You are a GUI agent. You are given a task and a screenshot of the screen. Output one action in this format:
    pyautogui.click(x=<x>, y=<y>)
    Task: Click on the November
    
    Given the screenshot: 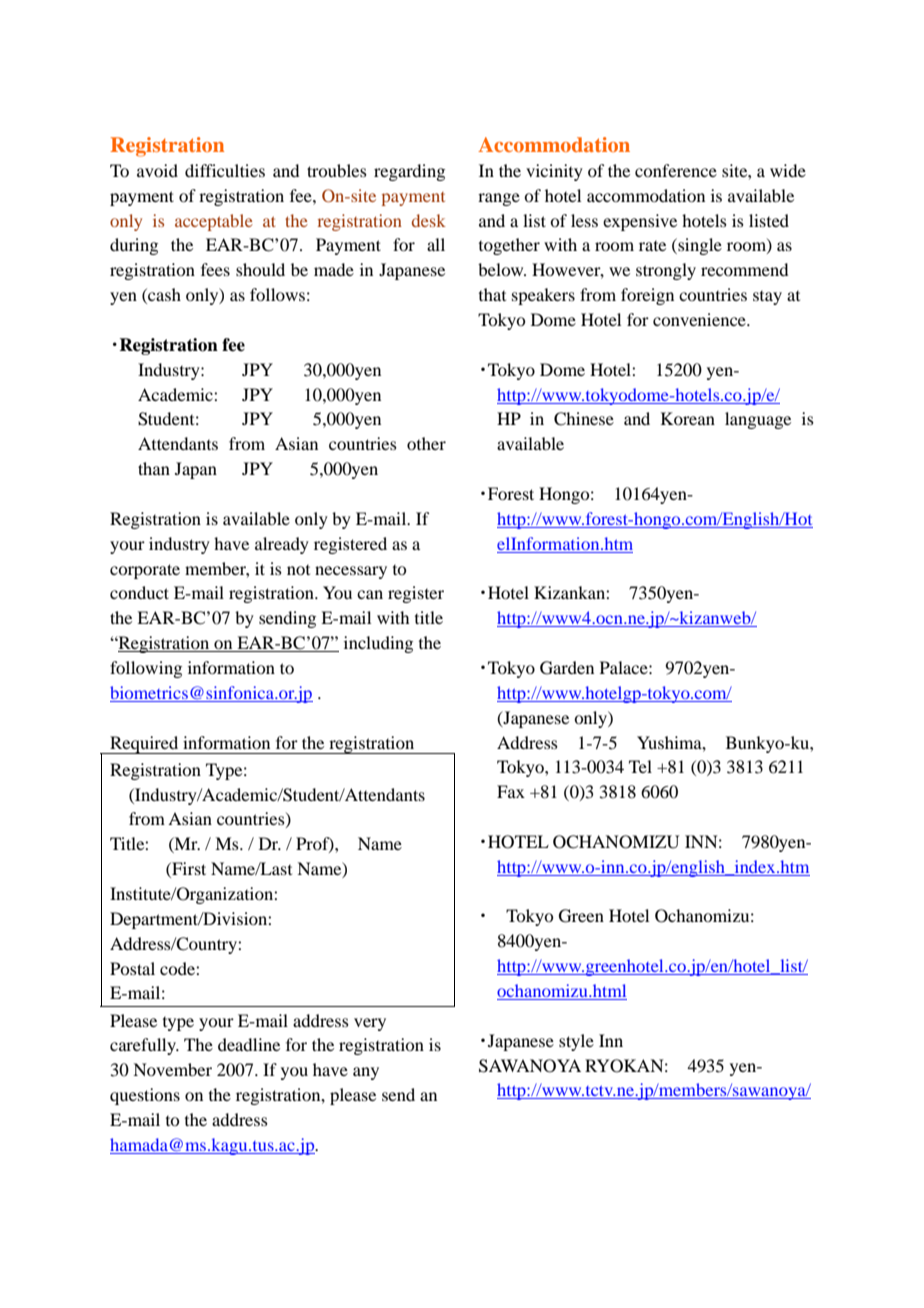 What is the action you would take?
    pyautogui.click(x=172, y=1069)
